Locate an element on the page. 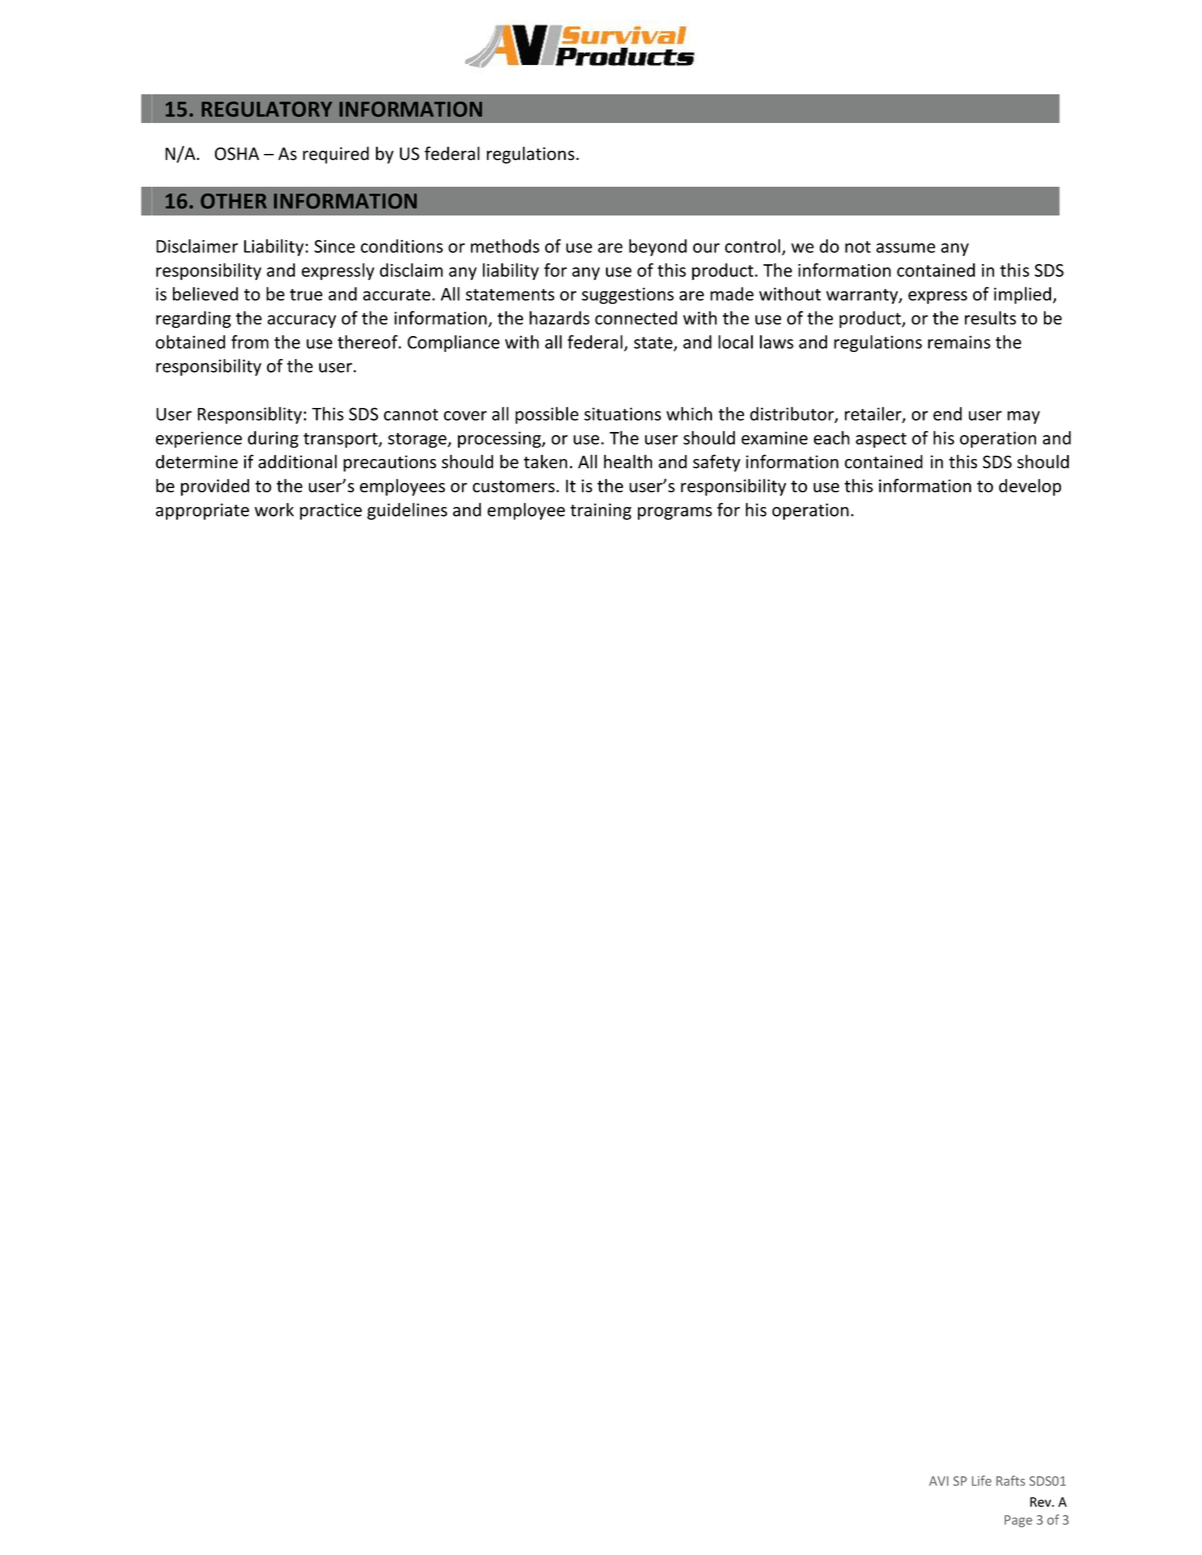  required is located at coordinates (336, 155).
